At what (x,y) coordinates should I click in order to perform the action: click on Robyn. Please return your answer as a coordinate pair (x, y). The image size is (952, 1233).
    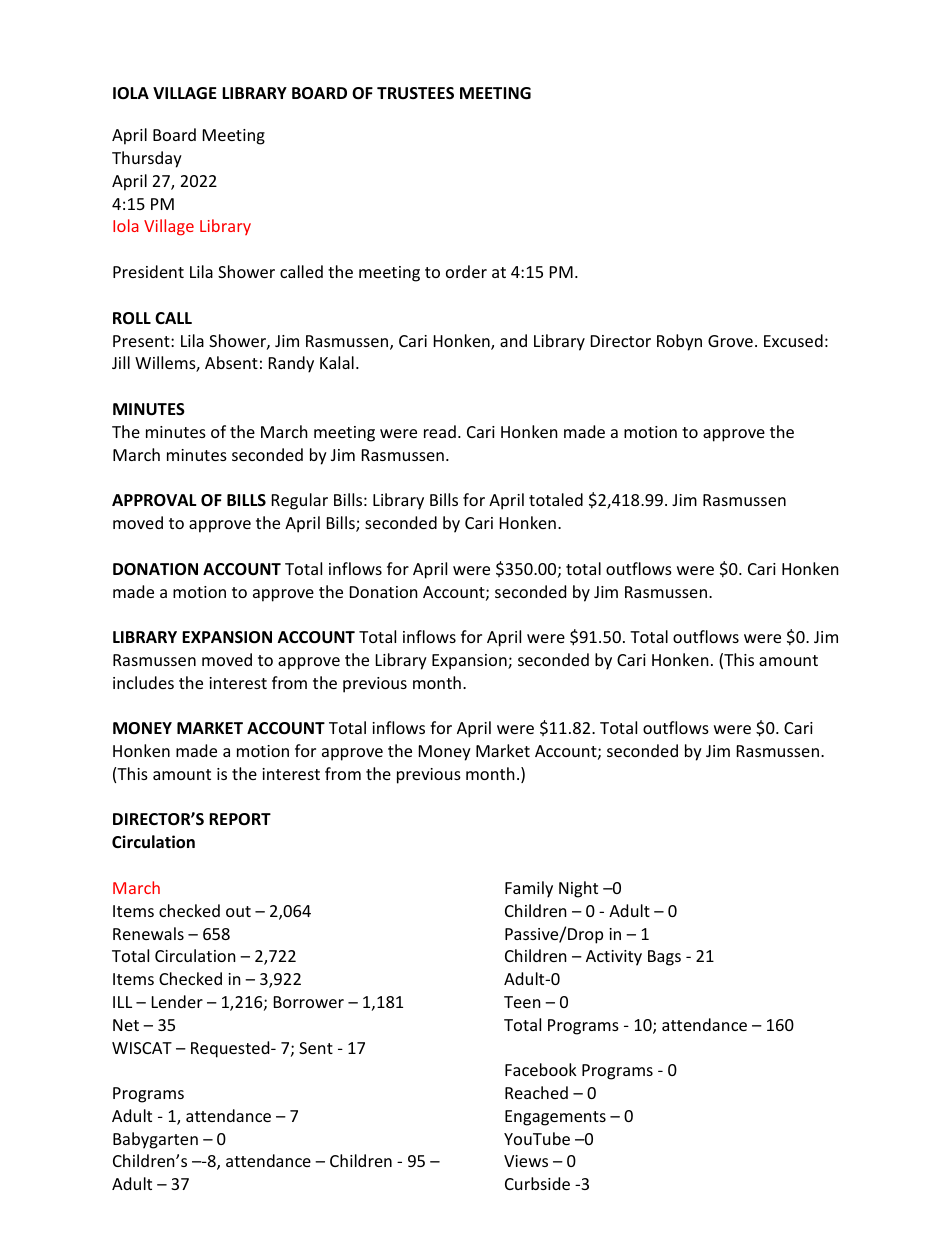
    Looking at the image, I should click on (679, 342).
